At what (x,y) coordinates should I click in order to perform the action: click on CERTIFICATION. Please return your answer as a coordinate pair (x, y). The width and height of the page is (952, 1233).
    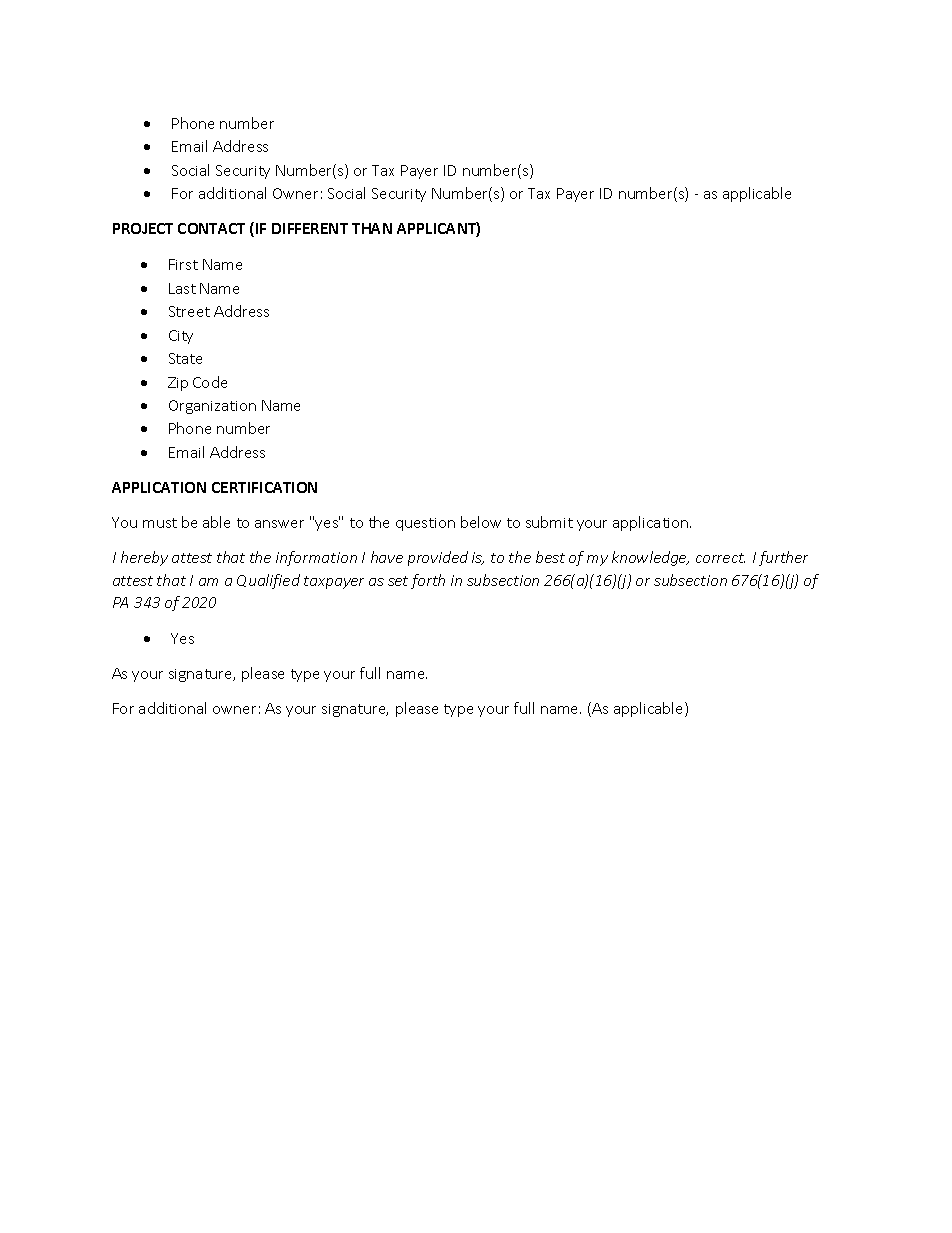
    Looking at the image, I should click on (264, 487).
